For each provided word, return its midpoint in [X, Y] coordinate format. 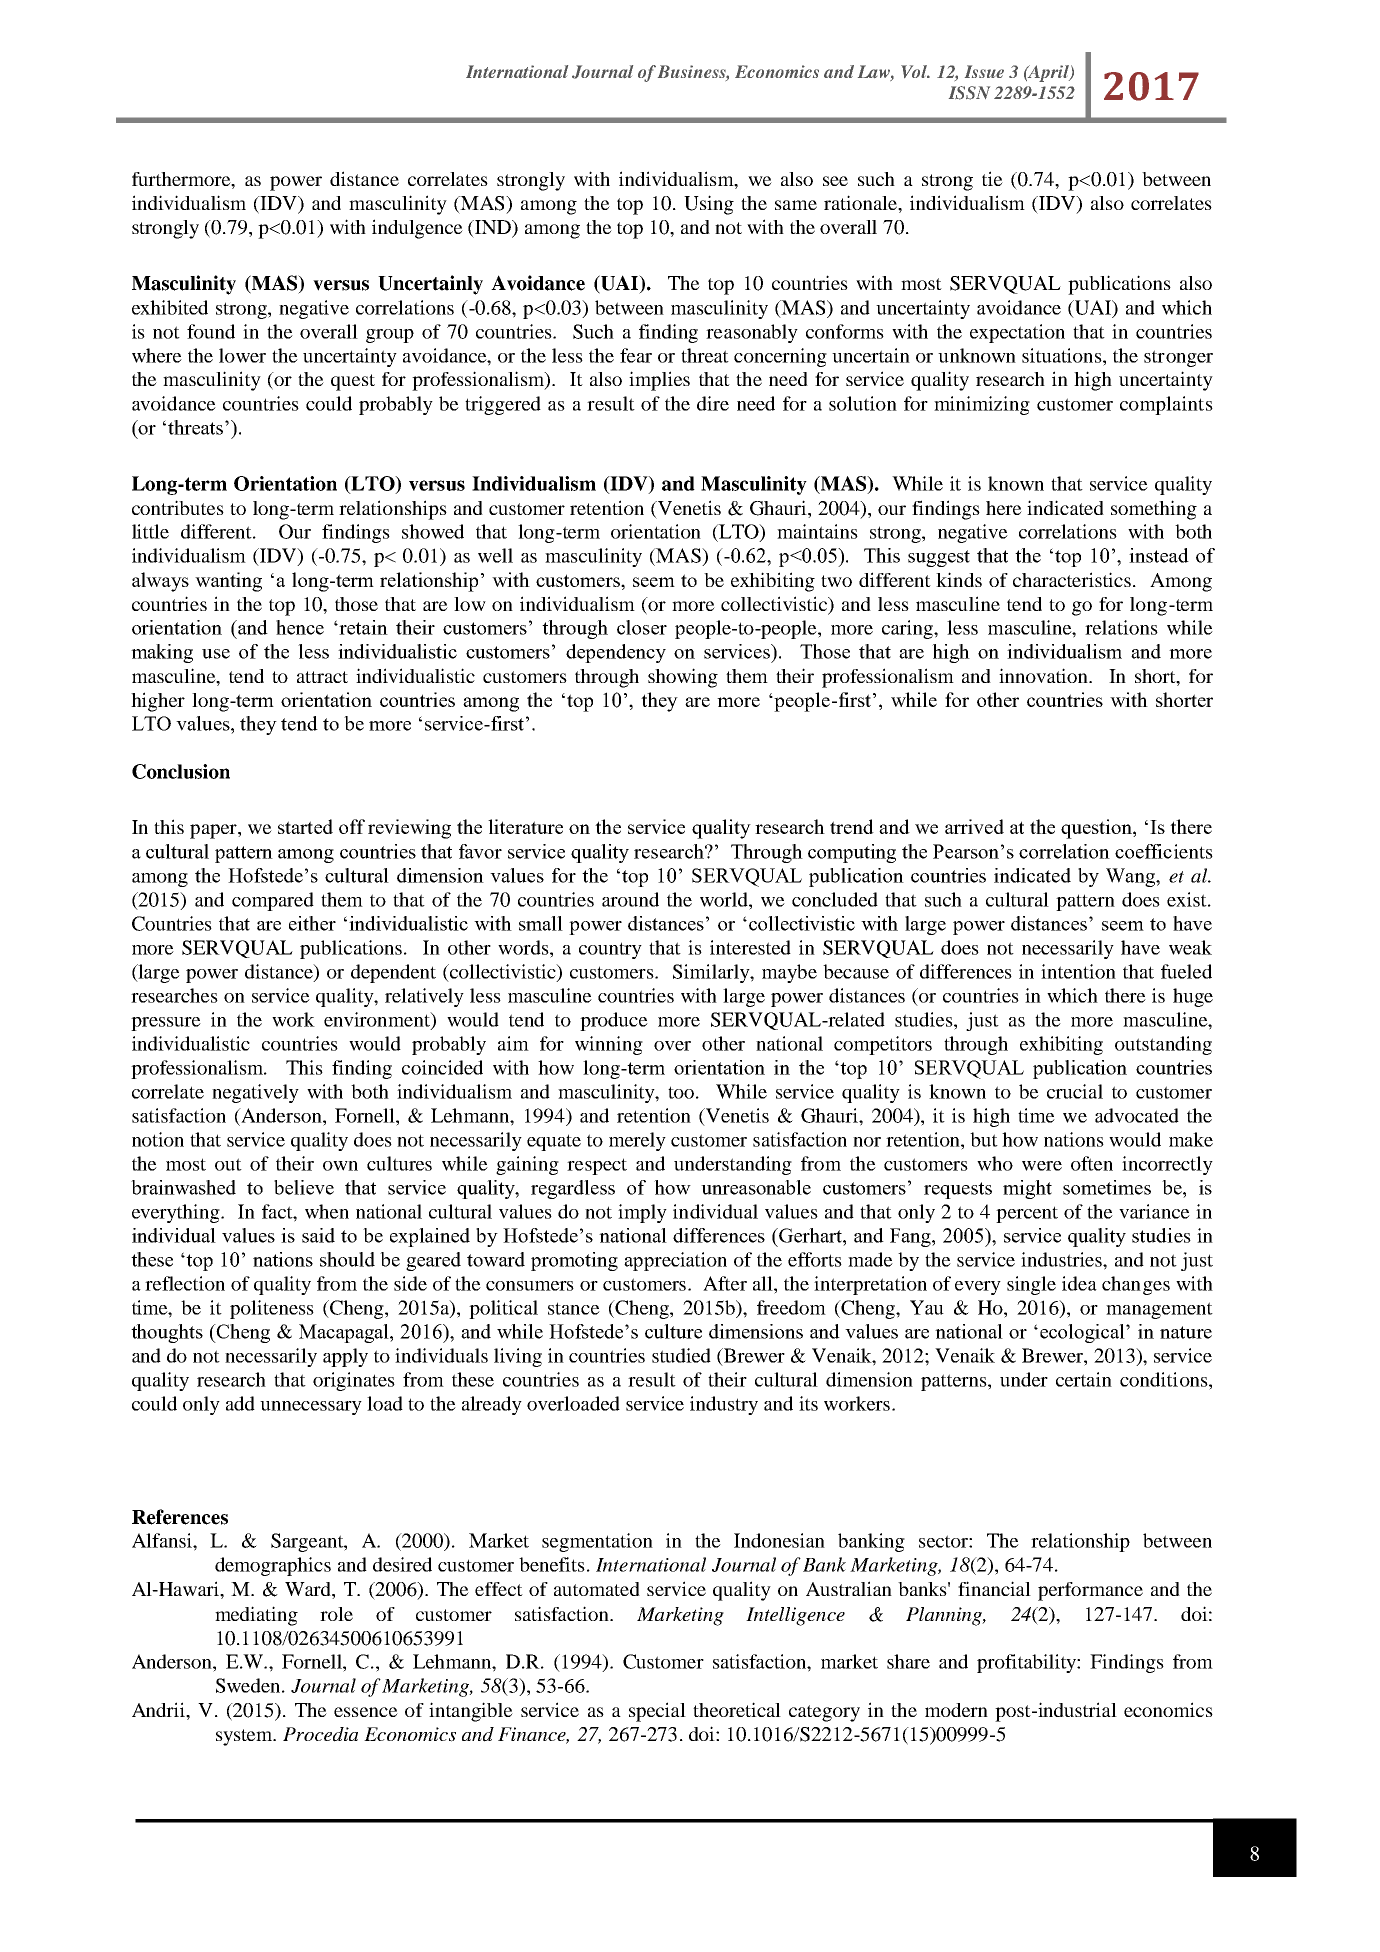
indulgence [417, 229]
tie [992, 178]
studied [681, 1355]
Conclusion [181, 771]
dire [713, 403]
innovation [1045, 675]
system [245, 1737]
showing [683, 678]
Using [709, 205]
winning [609, 1045]
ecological [1083, 1333]
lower [242, 355]
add [240, 1403]
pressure [166, 1024]
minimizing [982, 405]
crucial [1075, 1091]
